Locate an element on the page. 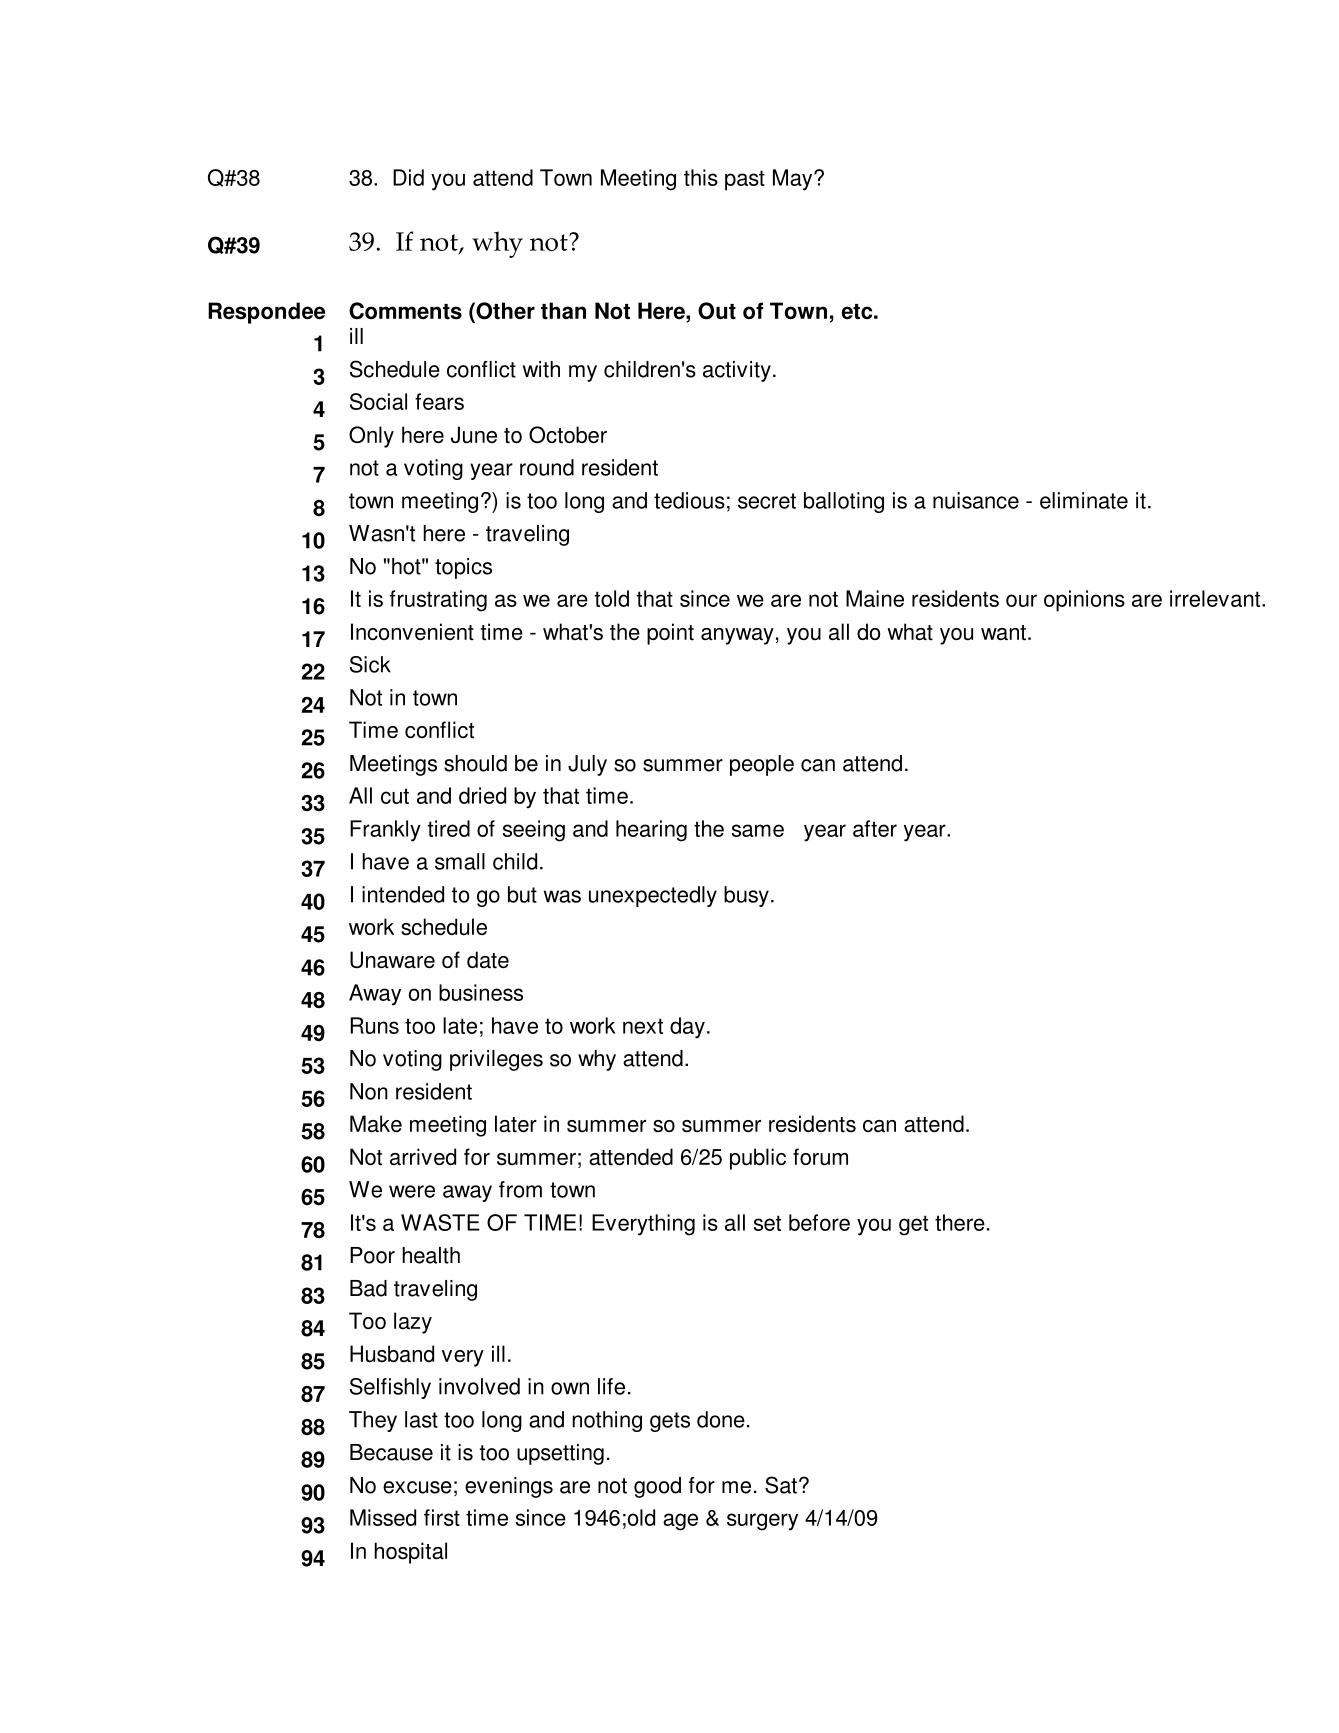 Image resolution: width=1339 pixels, height=1733 pixels. May is located at coordinates (794, 180).
